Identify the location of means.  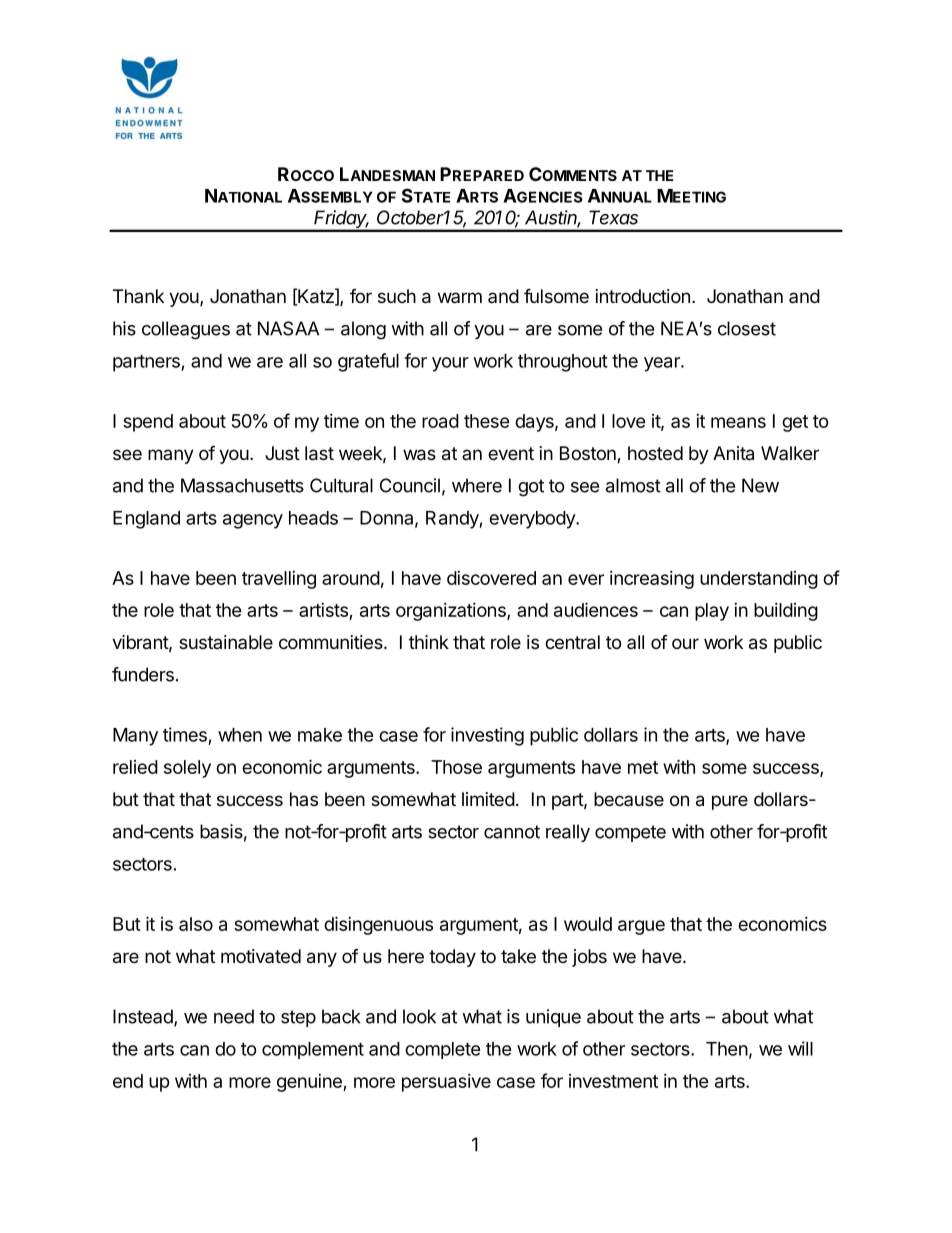
(738, 422).
